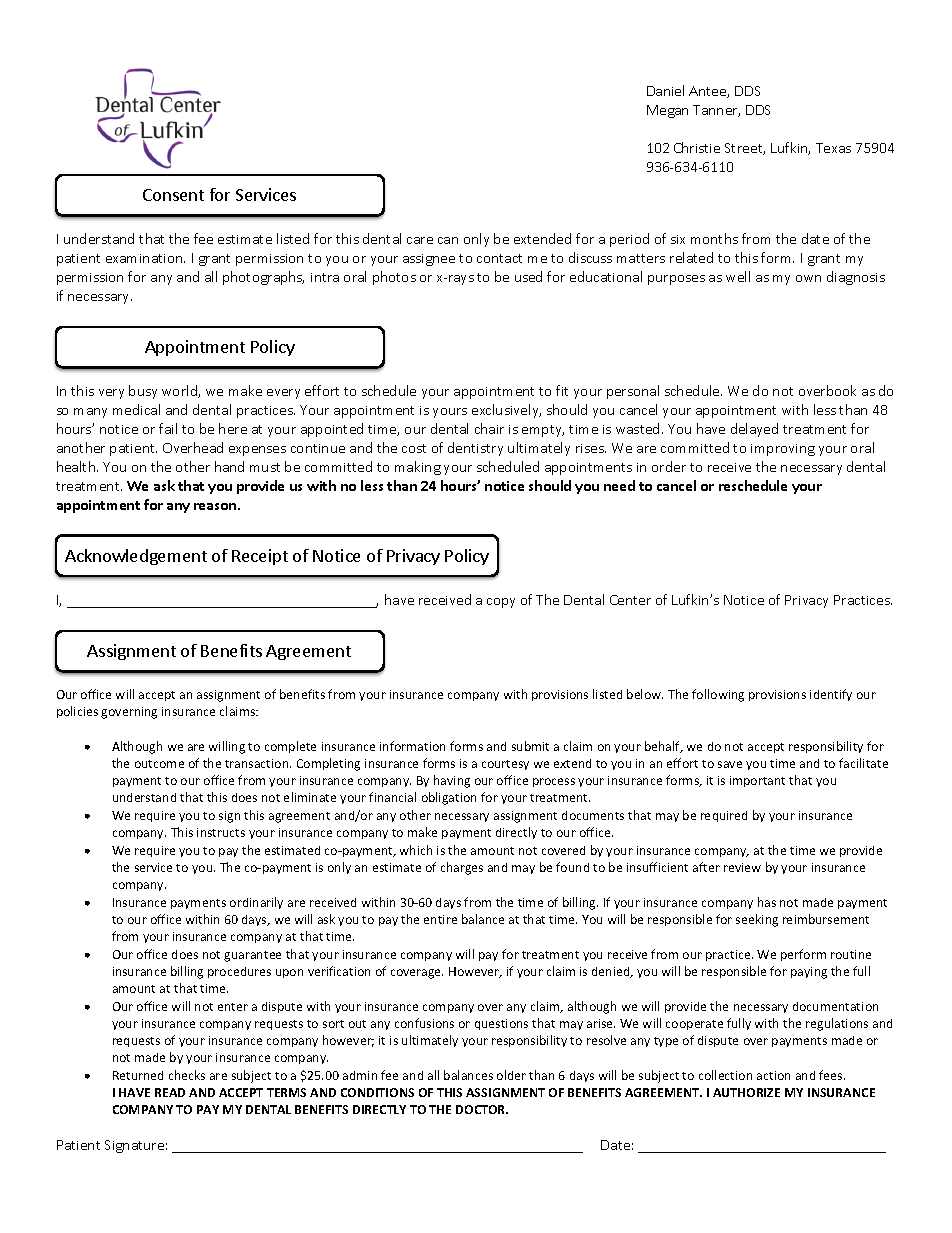 Image resolution: width=952 pixels, height=1233 pixels. Describe the element at coordinates (420, 240) in the screenshot. I see `care` at that location.
